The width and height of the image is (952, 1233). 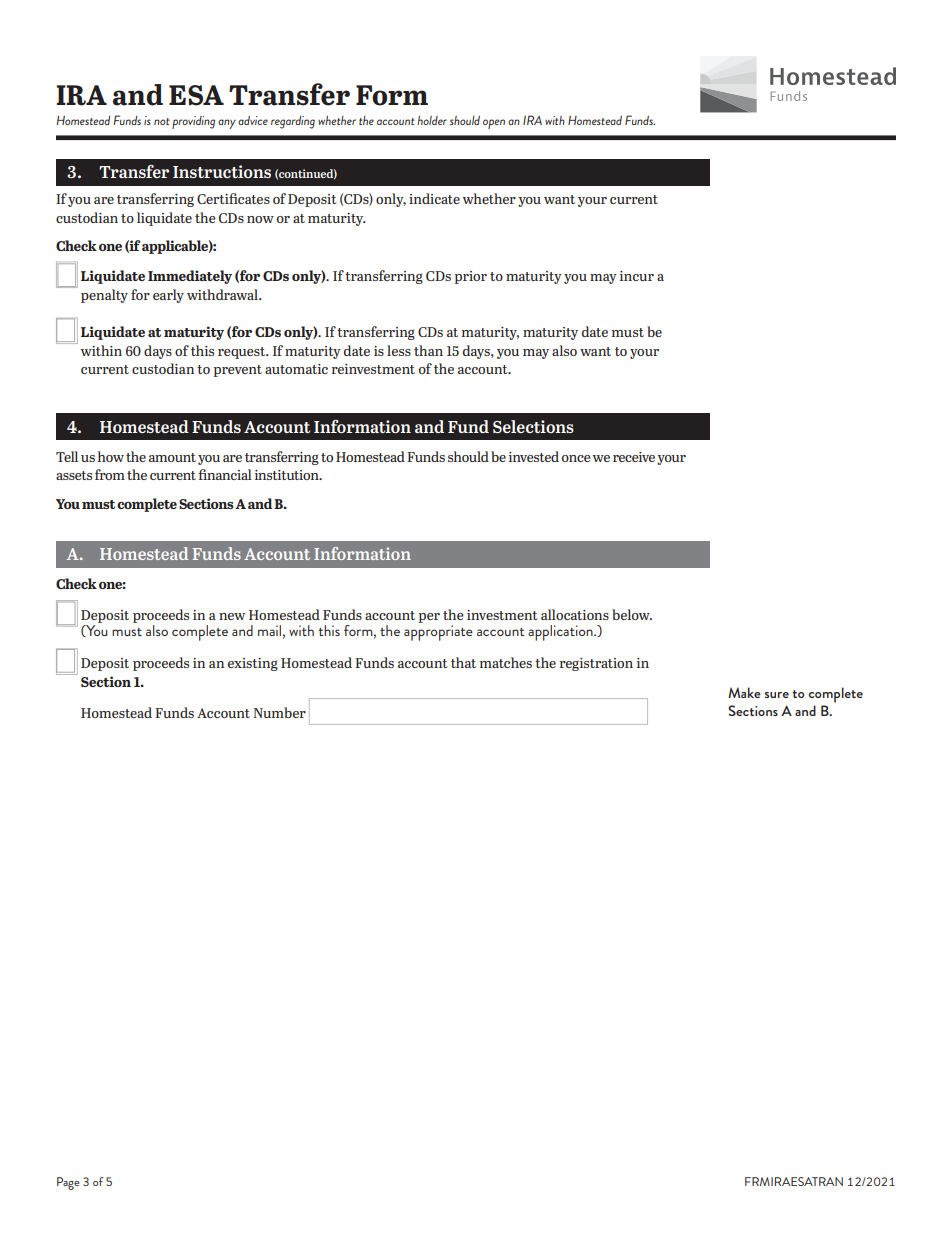 I want to click on not, so click(x=162, y=121).
